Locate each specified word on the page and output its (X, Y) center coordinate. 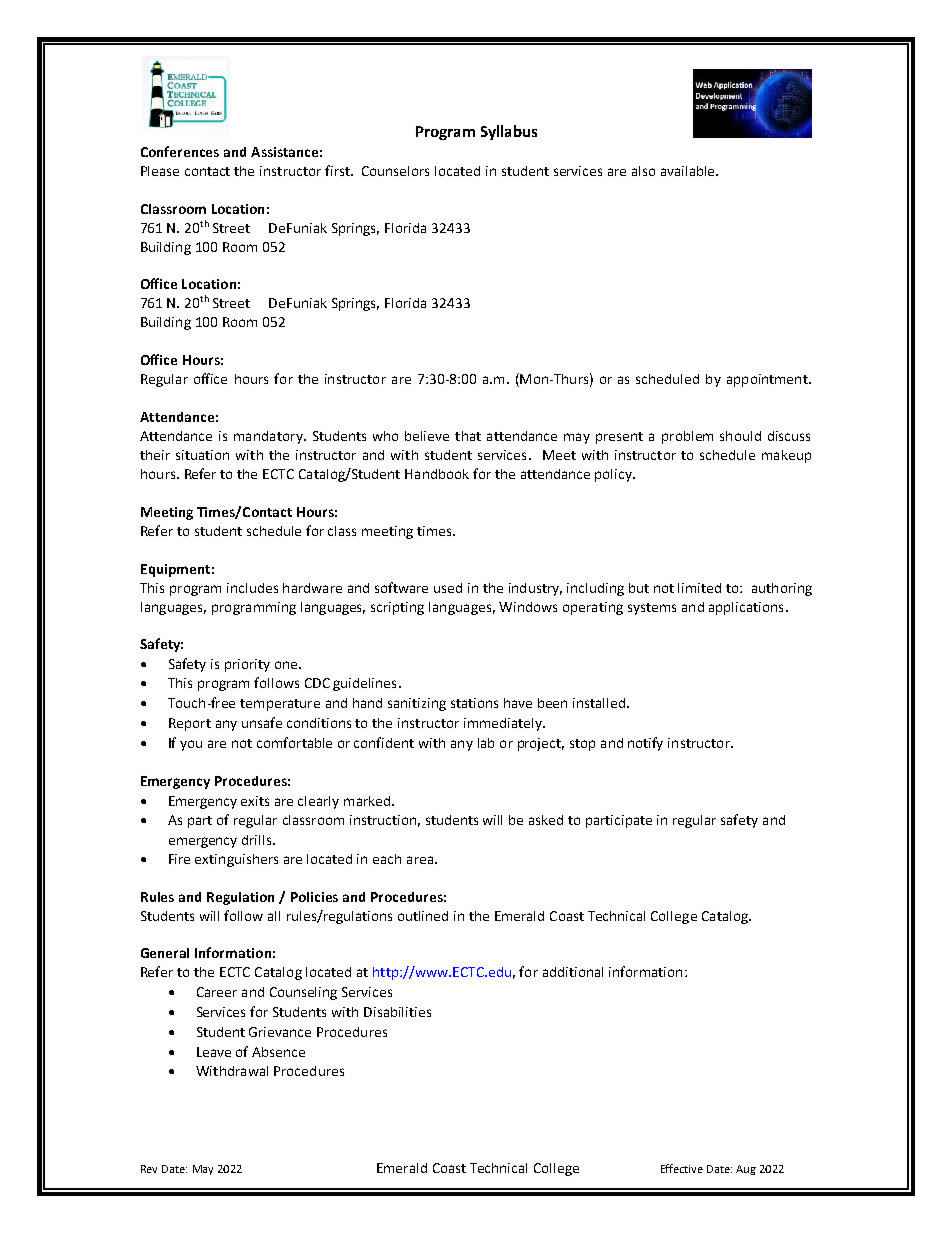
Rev (149, 1169)
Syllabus (509, 132)
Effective (682, 1168)
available (689, 171)
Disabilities (397, 1012)
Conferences (180, 151)
